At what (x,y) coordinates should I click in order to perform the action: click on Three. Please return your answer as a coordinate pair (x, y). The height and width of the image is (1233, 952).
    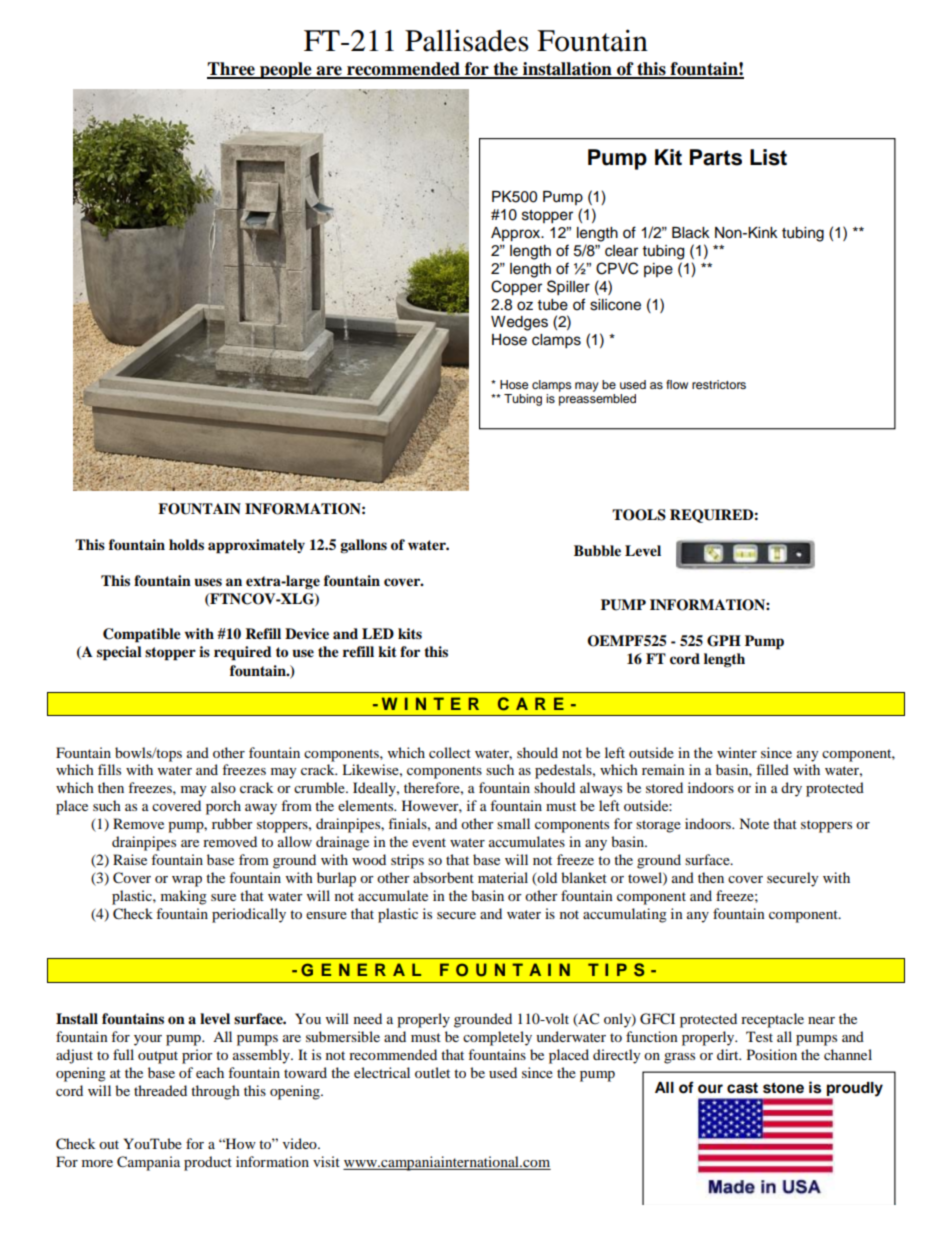
    Looking at the image, I should click on (232, 70).
